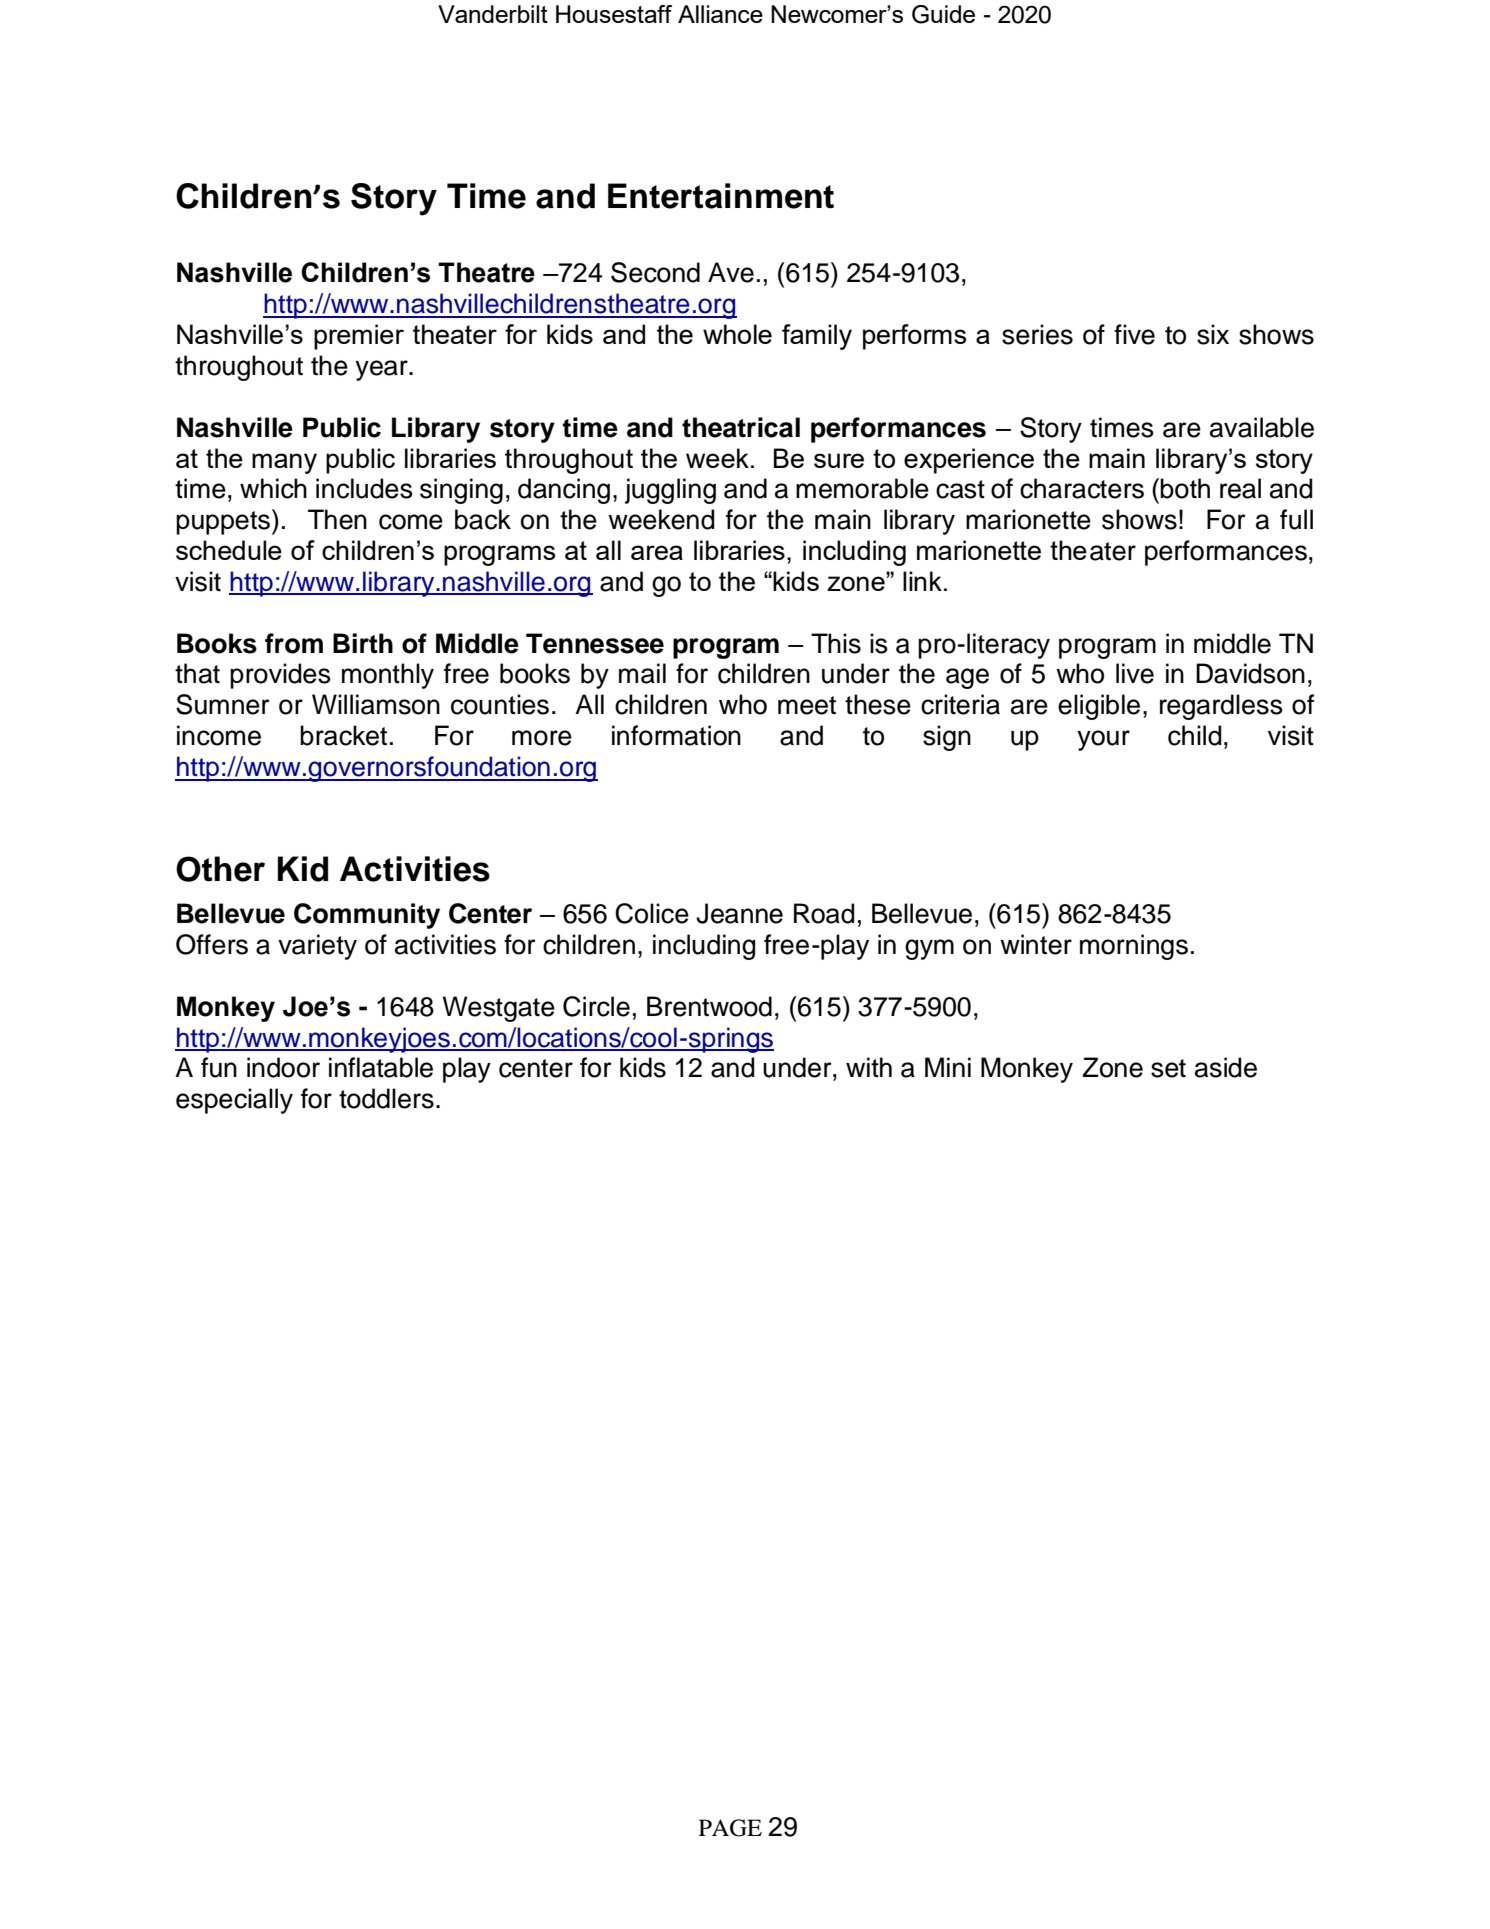  What do you see at coordinates (739, 913) in the screenshot?
I see `Jeanne` at bounding box center [739, 913].
